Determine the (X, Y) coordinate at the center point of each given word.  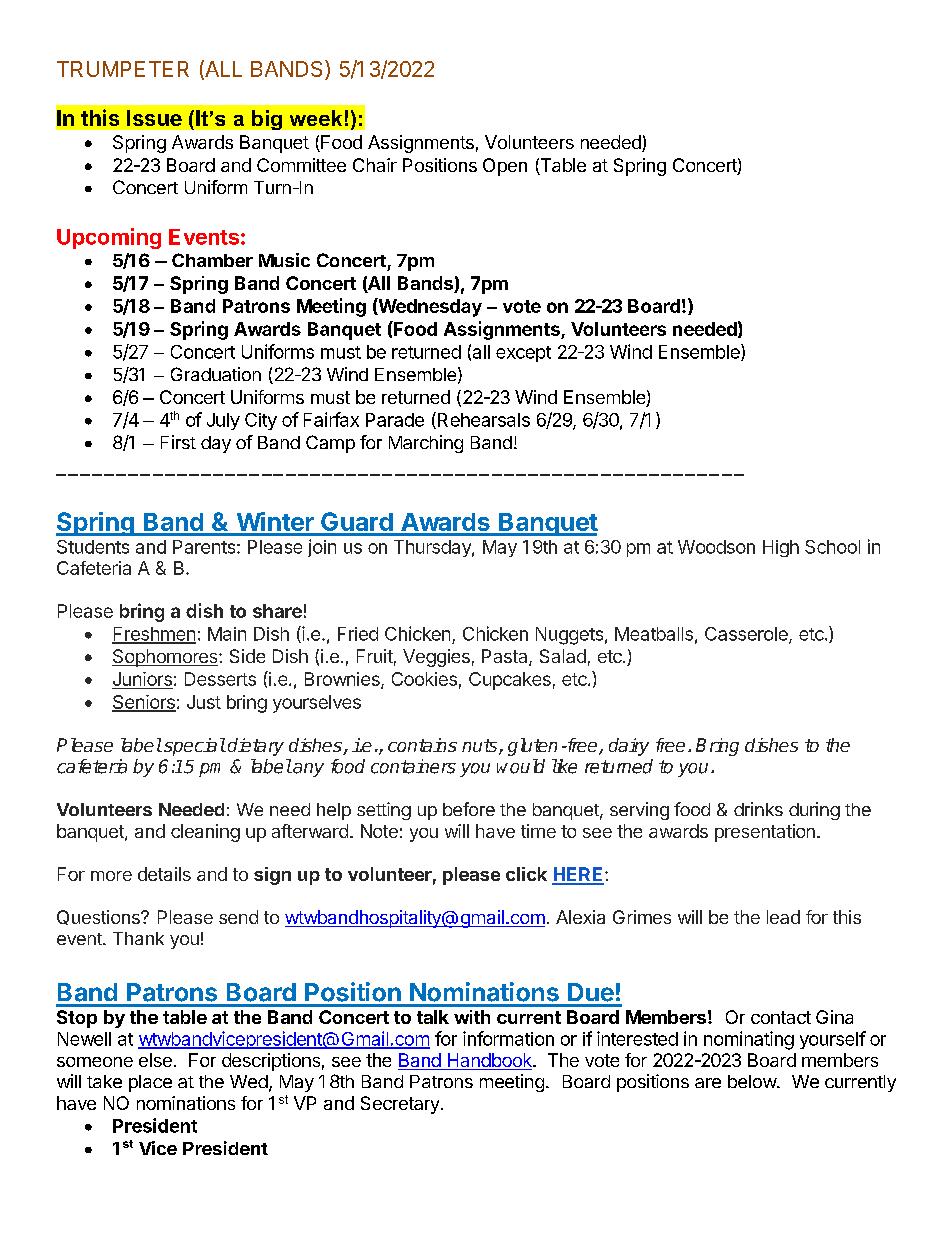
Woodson (716, 547)
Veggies (436, 658)
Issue (154, 118)
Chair (375, 165)
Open (505, 167)
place (150, 1083)
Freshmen (154, 635)
